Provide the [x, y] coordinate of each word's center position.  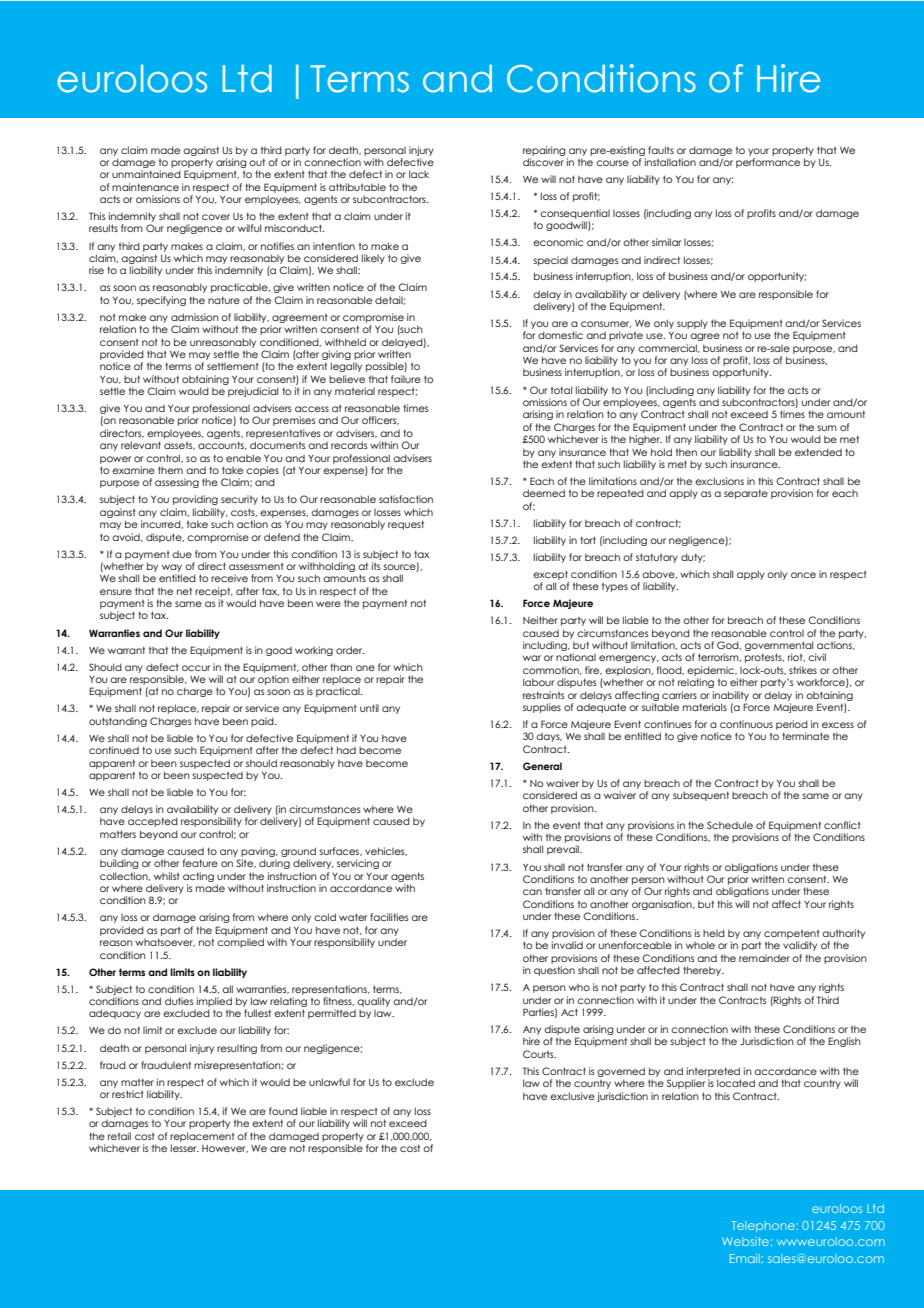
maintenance [145, 187]
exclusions [719, 481]
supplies [542, 708]
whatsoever [165, 942]
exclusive [572, 1096]
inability [731, 696]
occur [196, 668]
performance [768, 163]
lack [419, 174]
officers [380, 420]
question [554, 971]
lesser [185, 1148]
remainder [764, 958]
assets [179, 446]
